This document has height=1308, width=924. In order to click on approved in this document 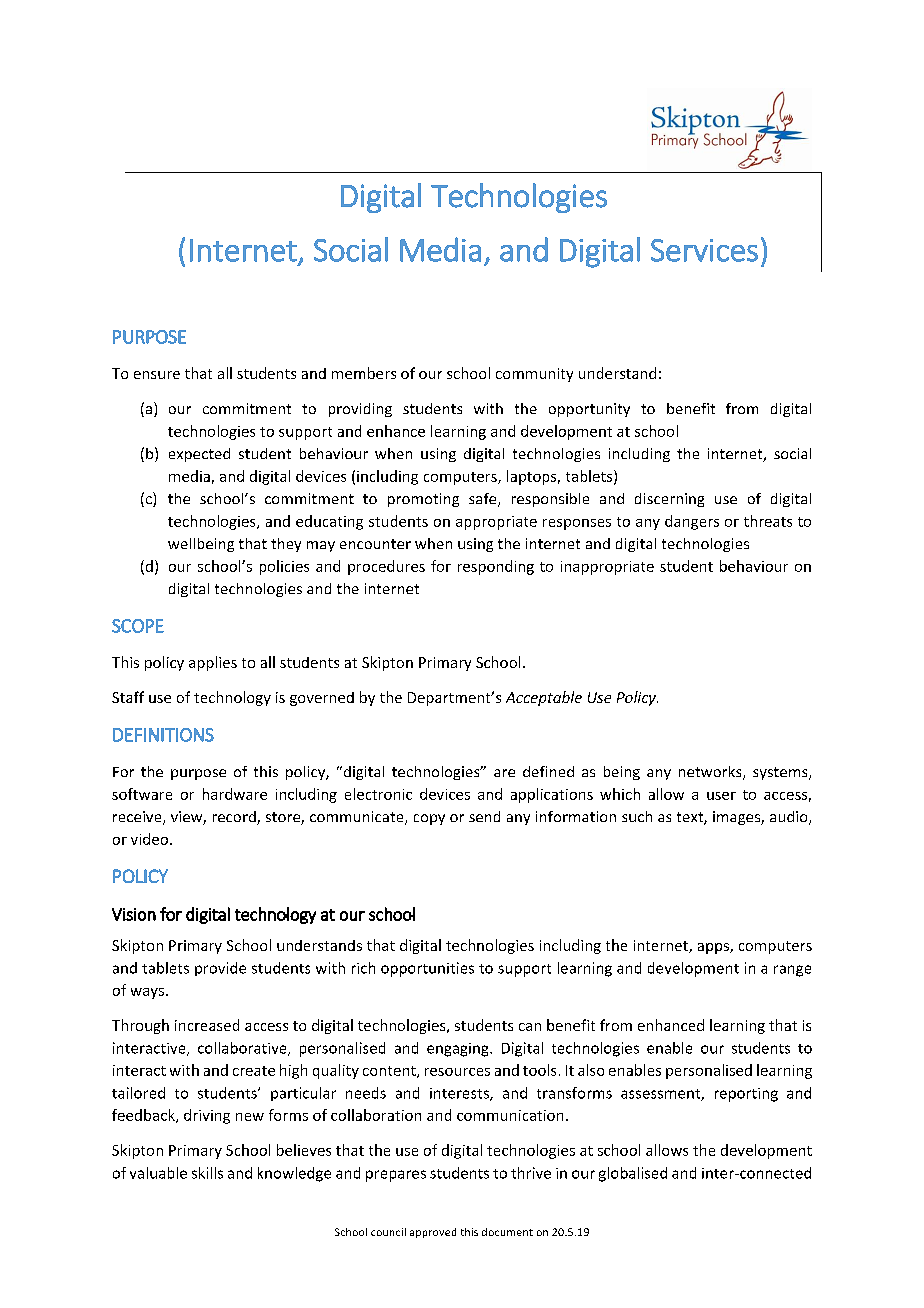, I will do `click(433, 1233)`.
